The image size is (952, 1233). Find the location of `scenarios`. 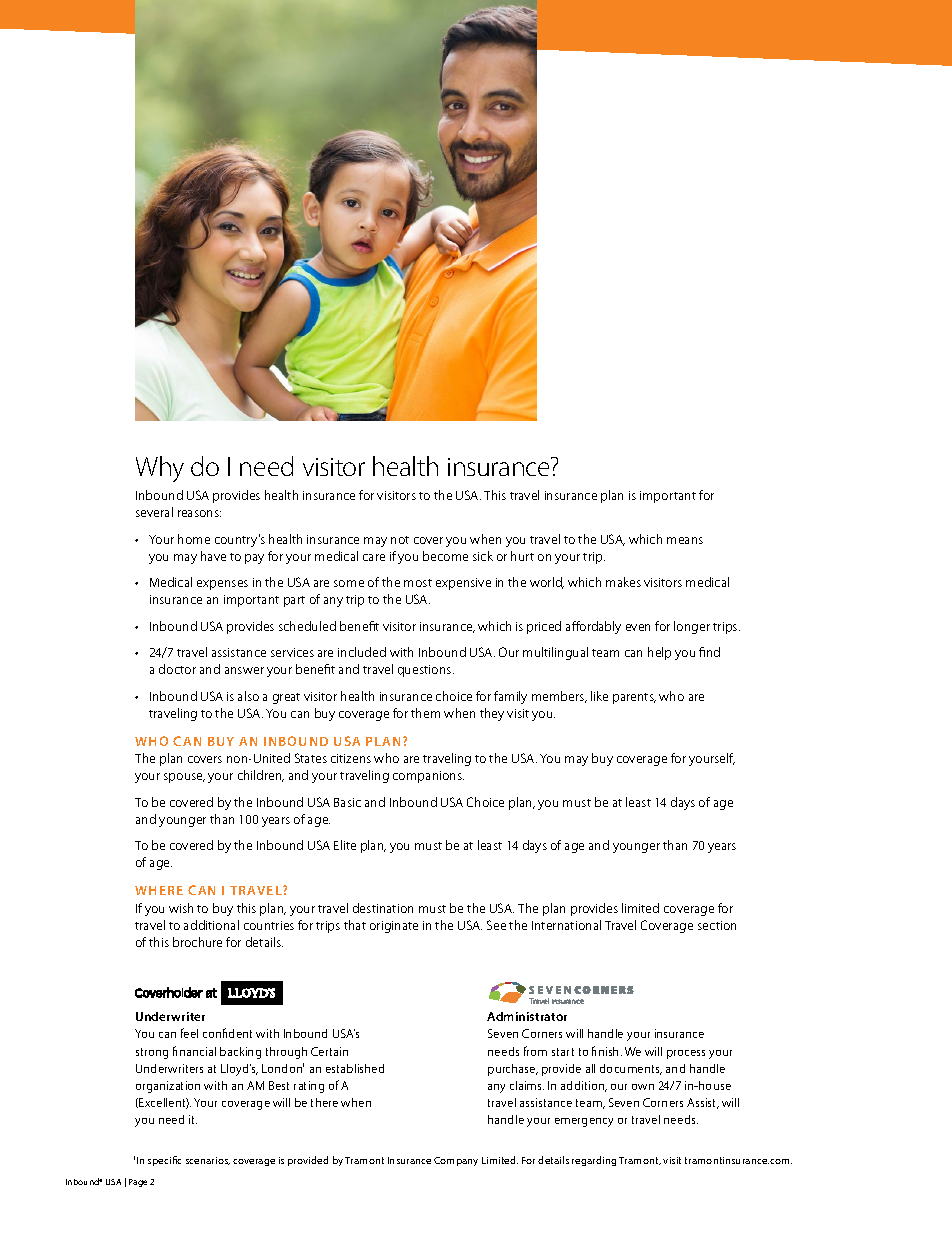

scenarios is located at coordinates (208, 1161).
